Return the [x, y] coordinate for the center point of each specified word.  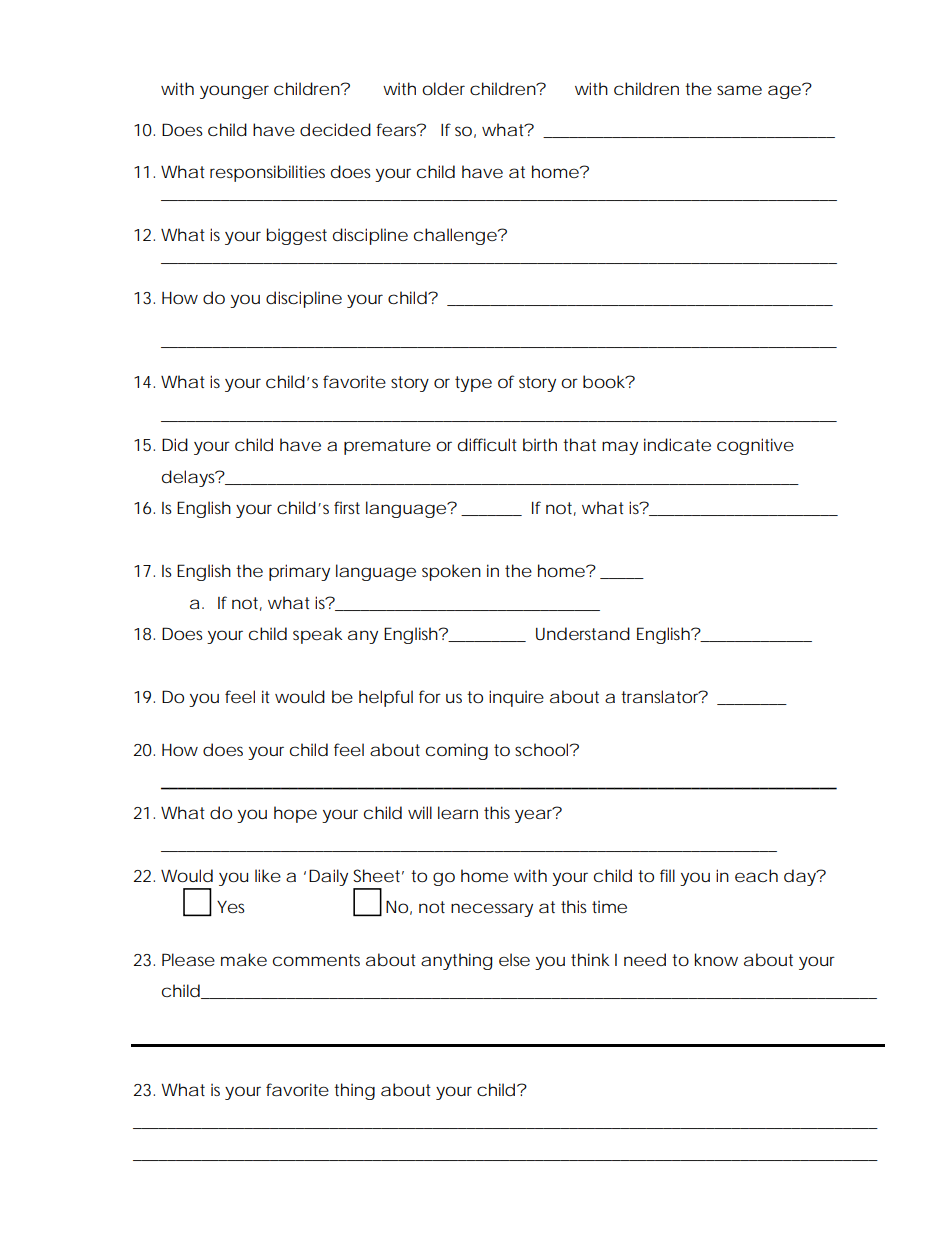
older [443, 88]
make [244, 959]
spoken [451, 572]
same [739, 90]
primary [299, 572]
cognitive [755, 446]
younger [234, 92]
